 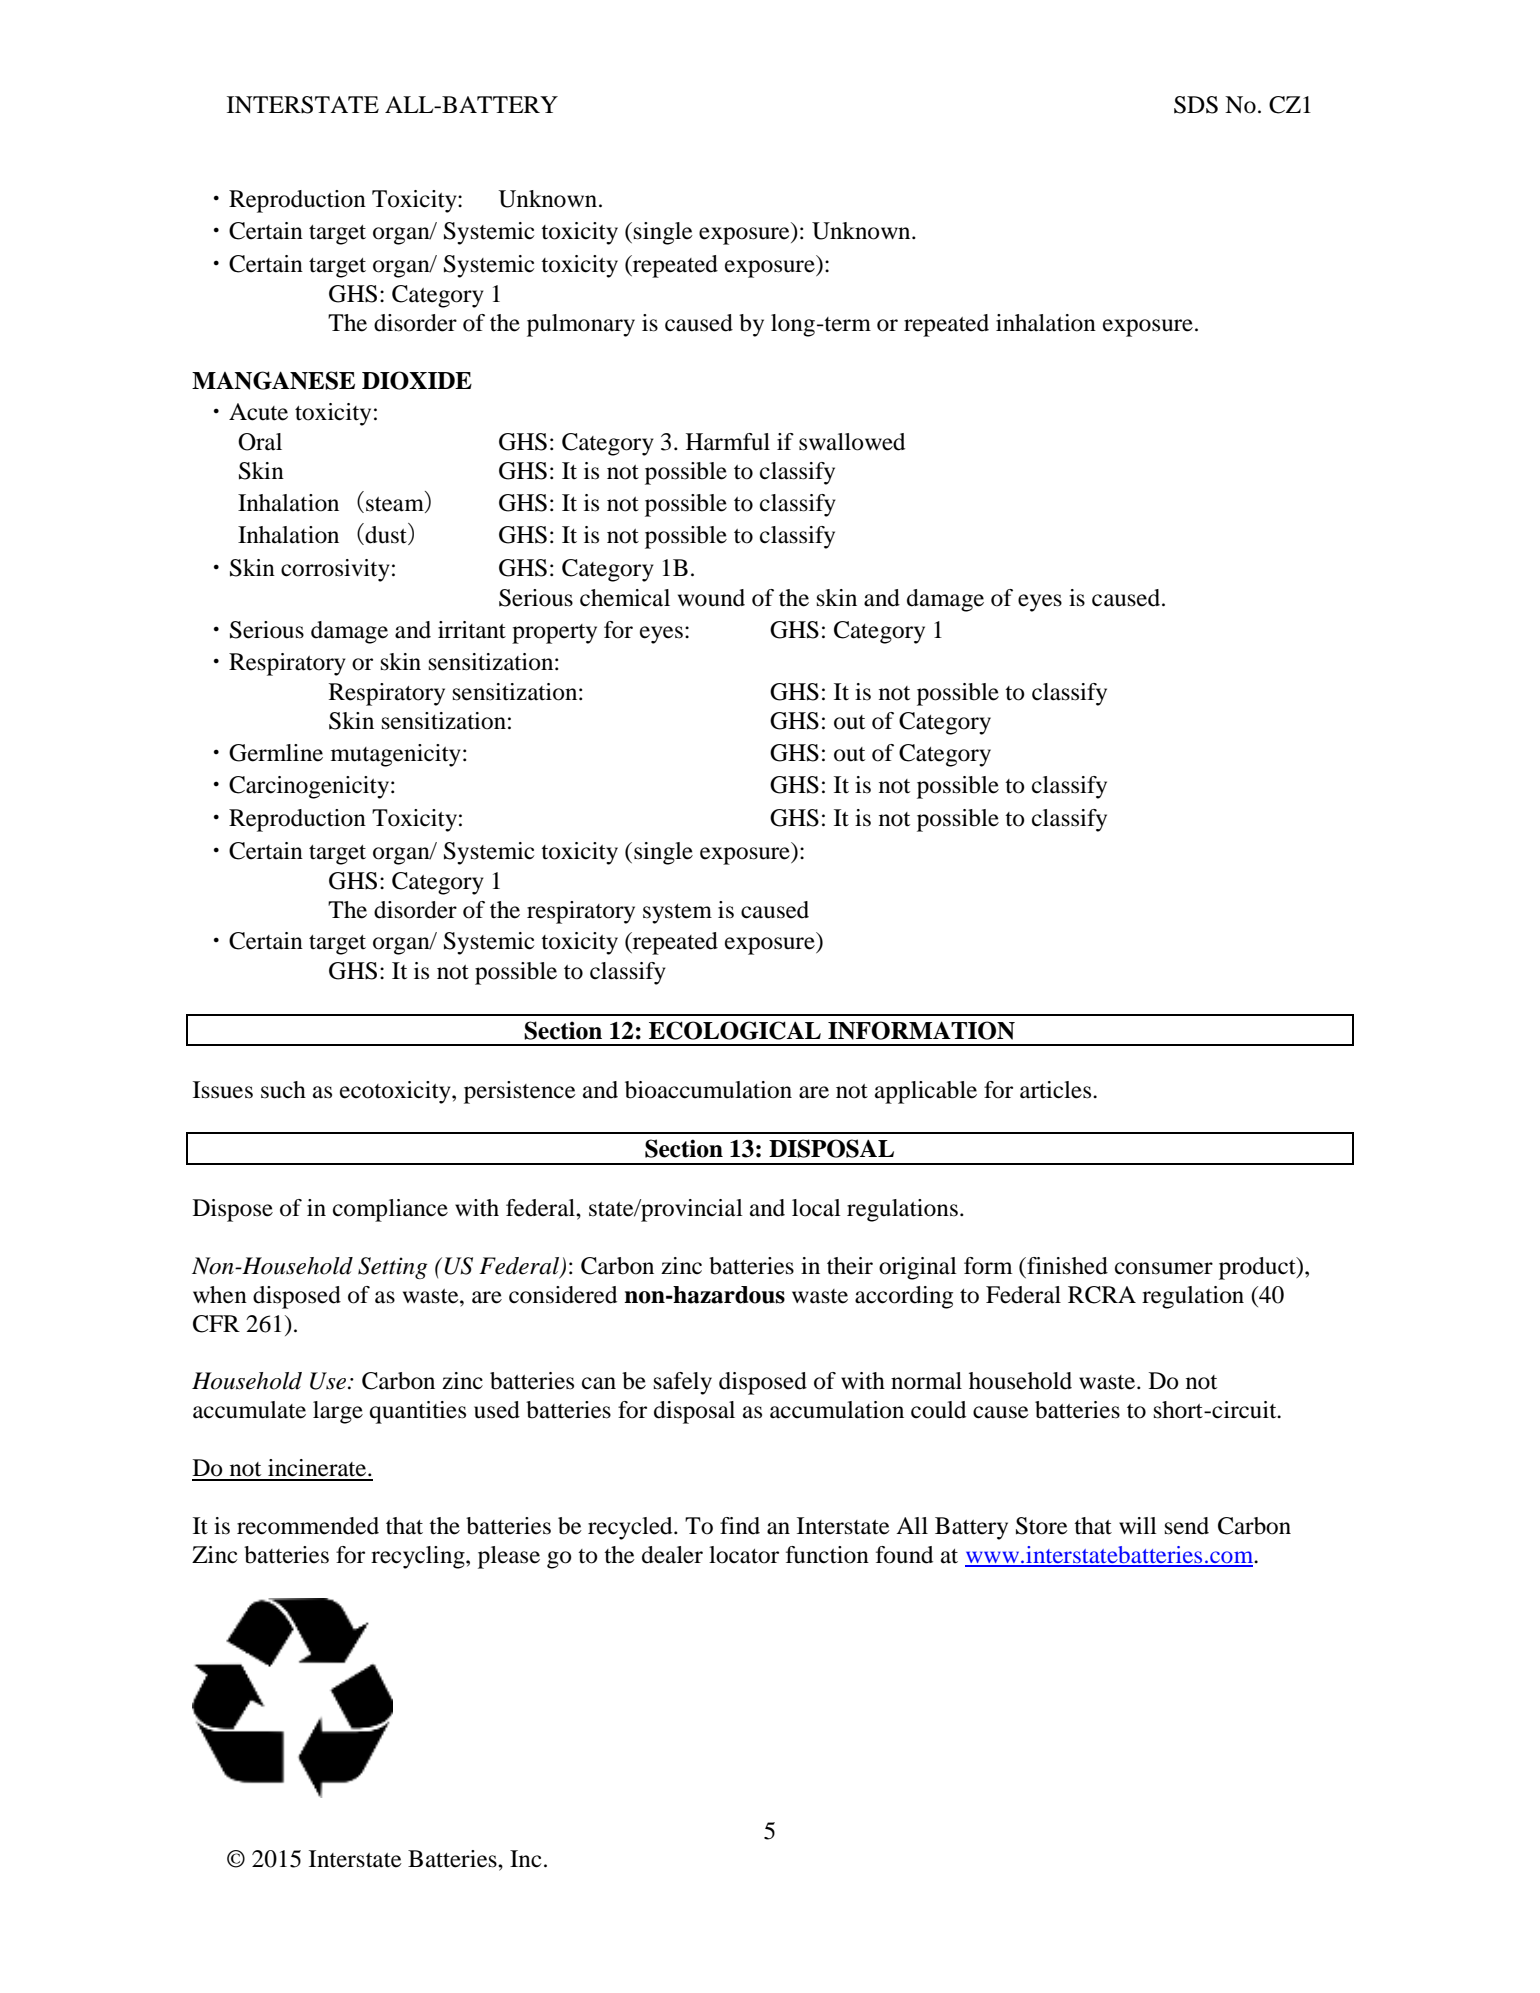 I want to click on Harmful, so click(x=728, y=442).
